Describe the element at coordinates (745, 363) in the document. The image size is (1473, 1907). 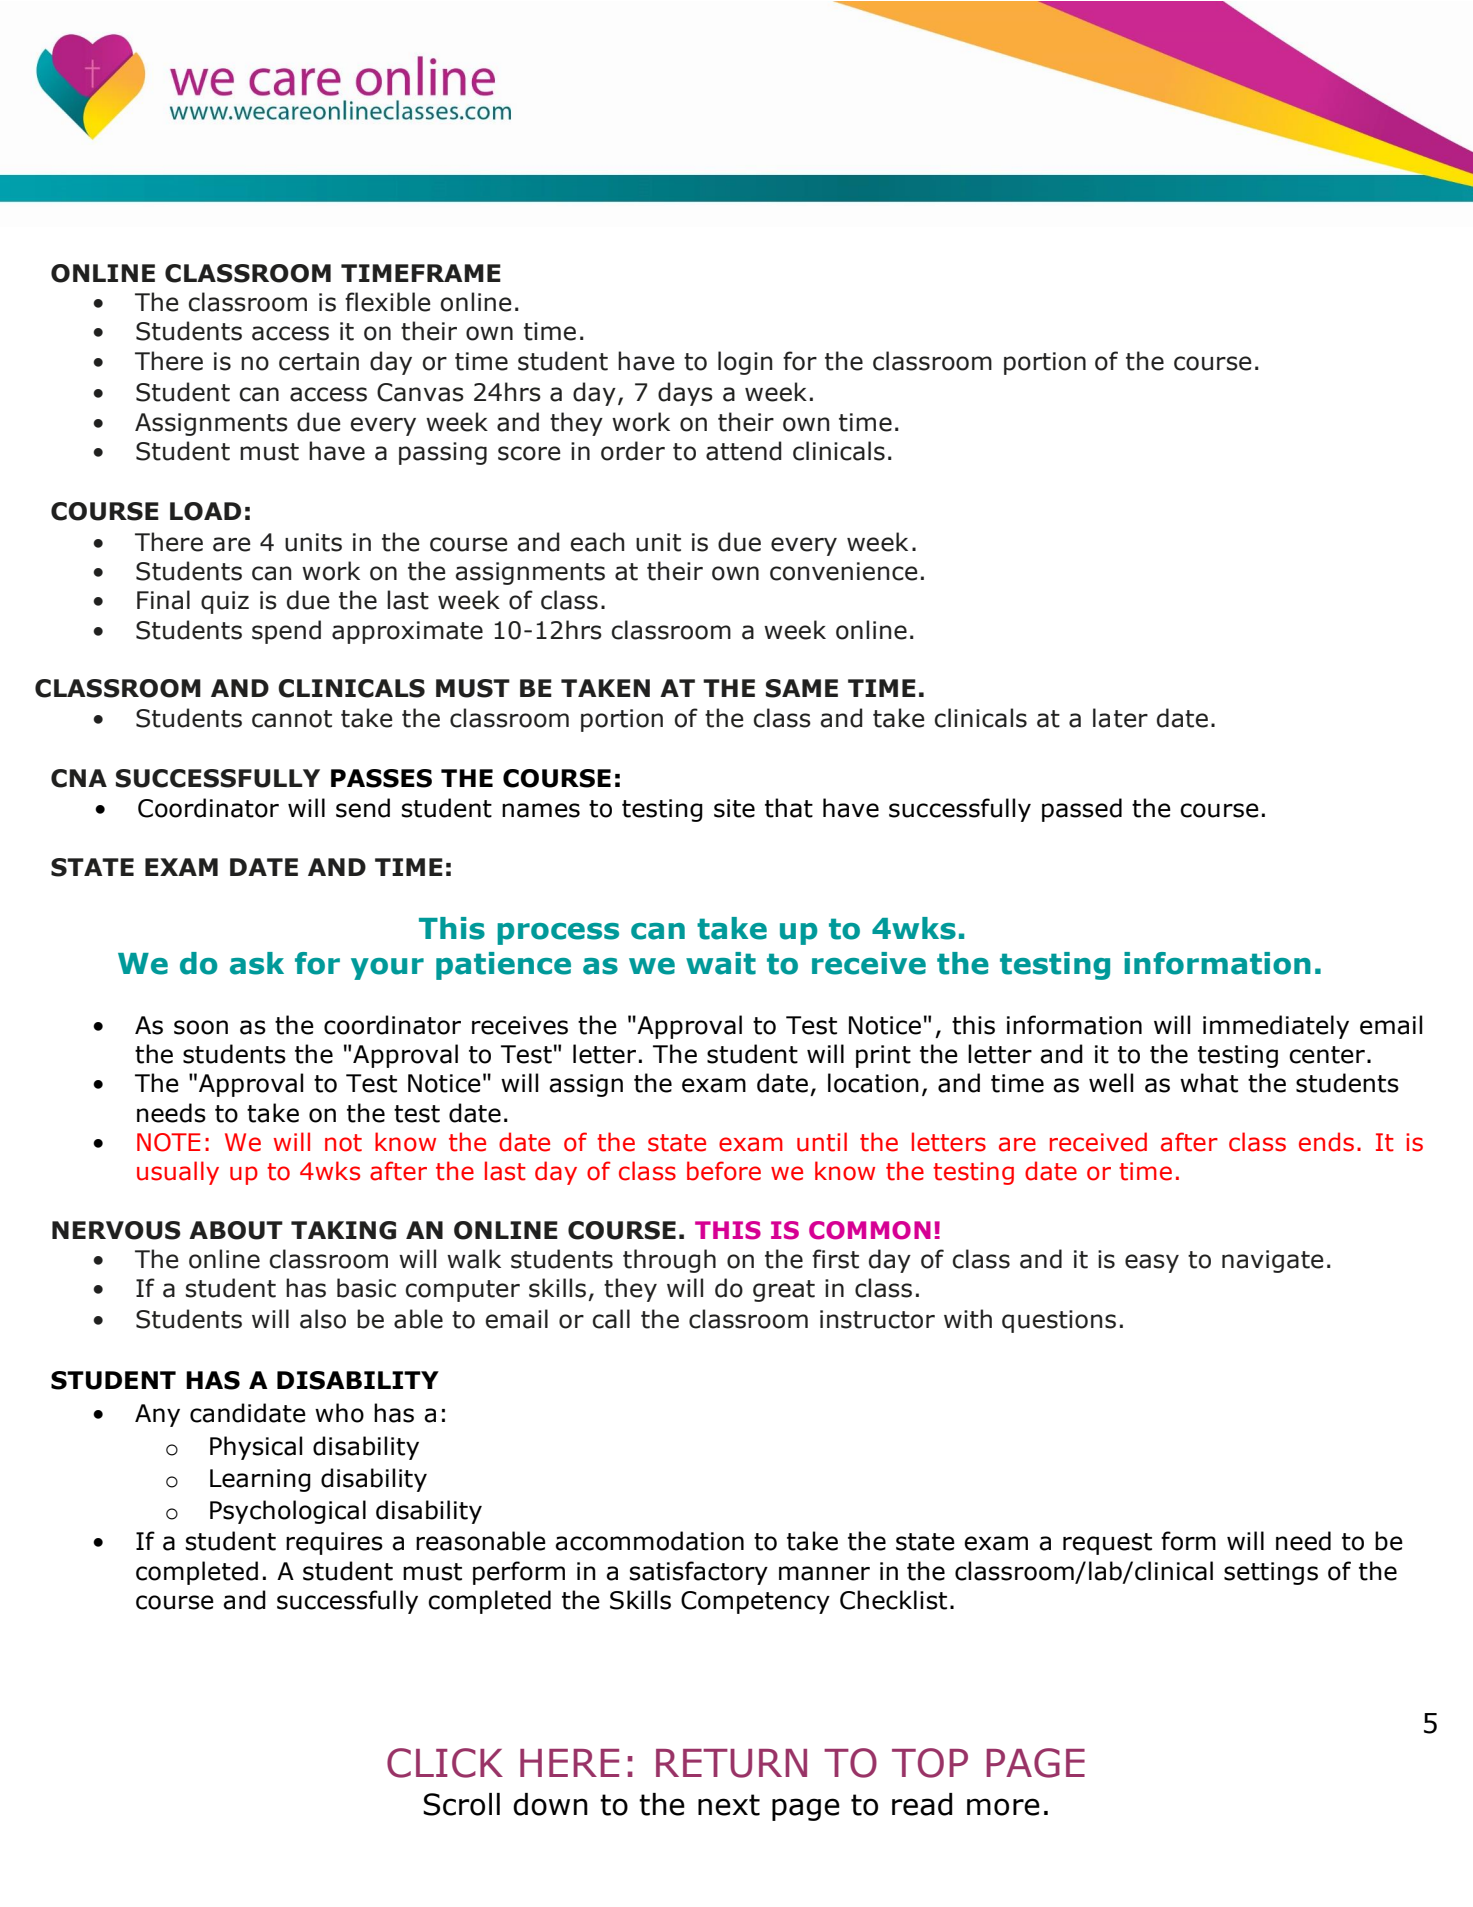
I see `login` at that location.
